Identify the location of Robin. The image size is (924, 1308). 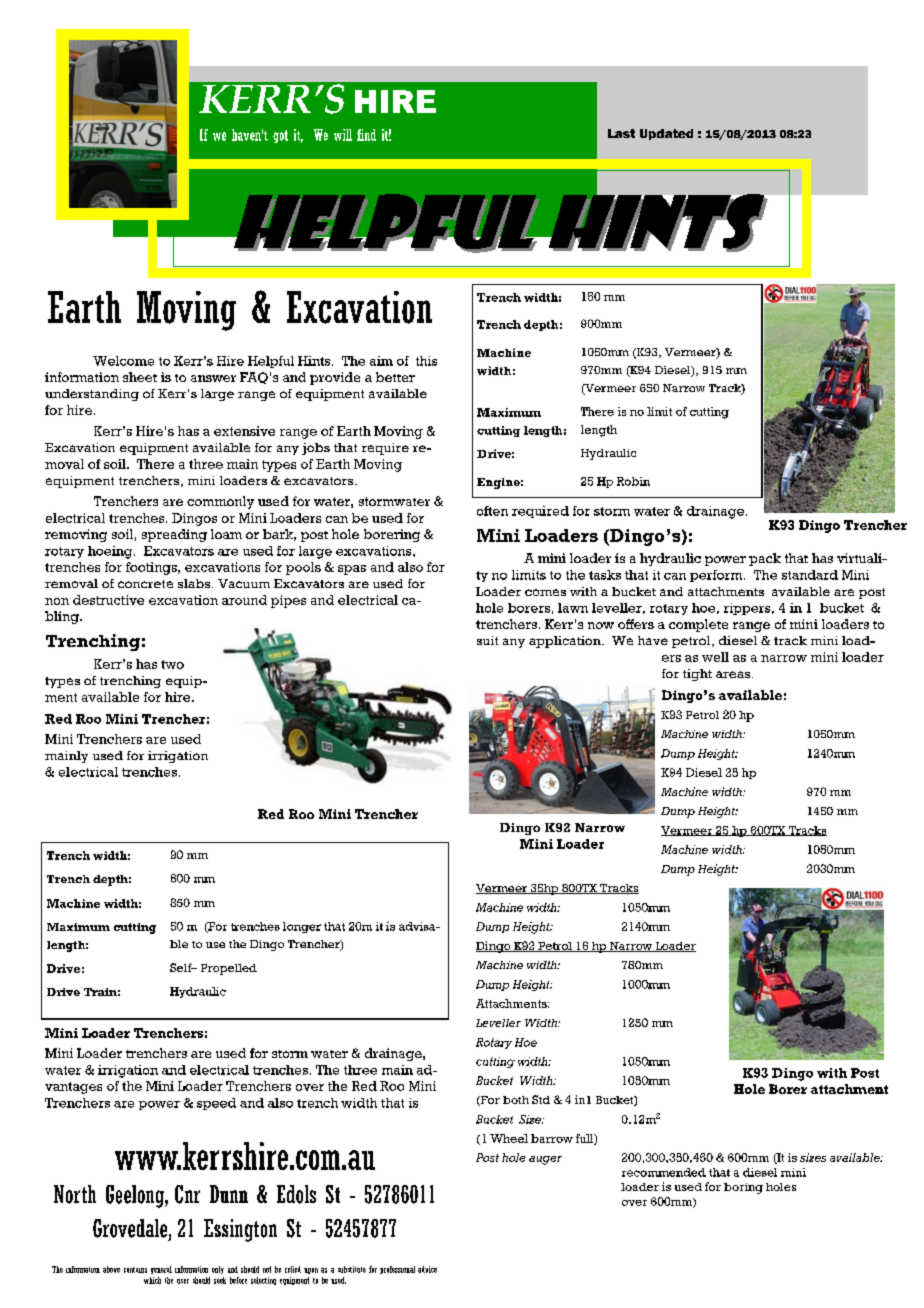
(633, 481).
